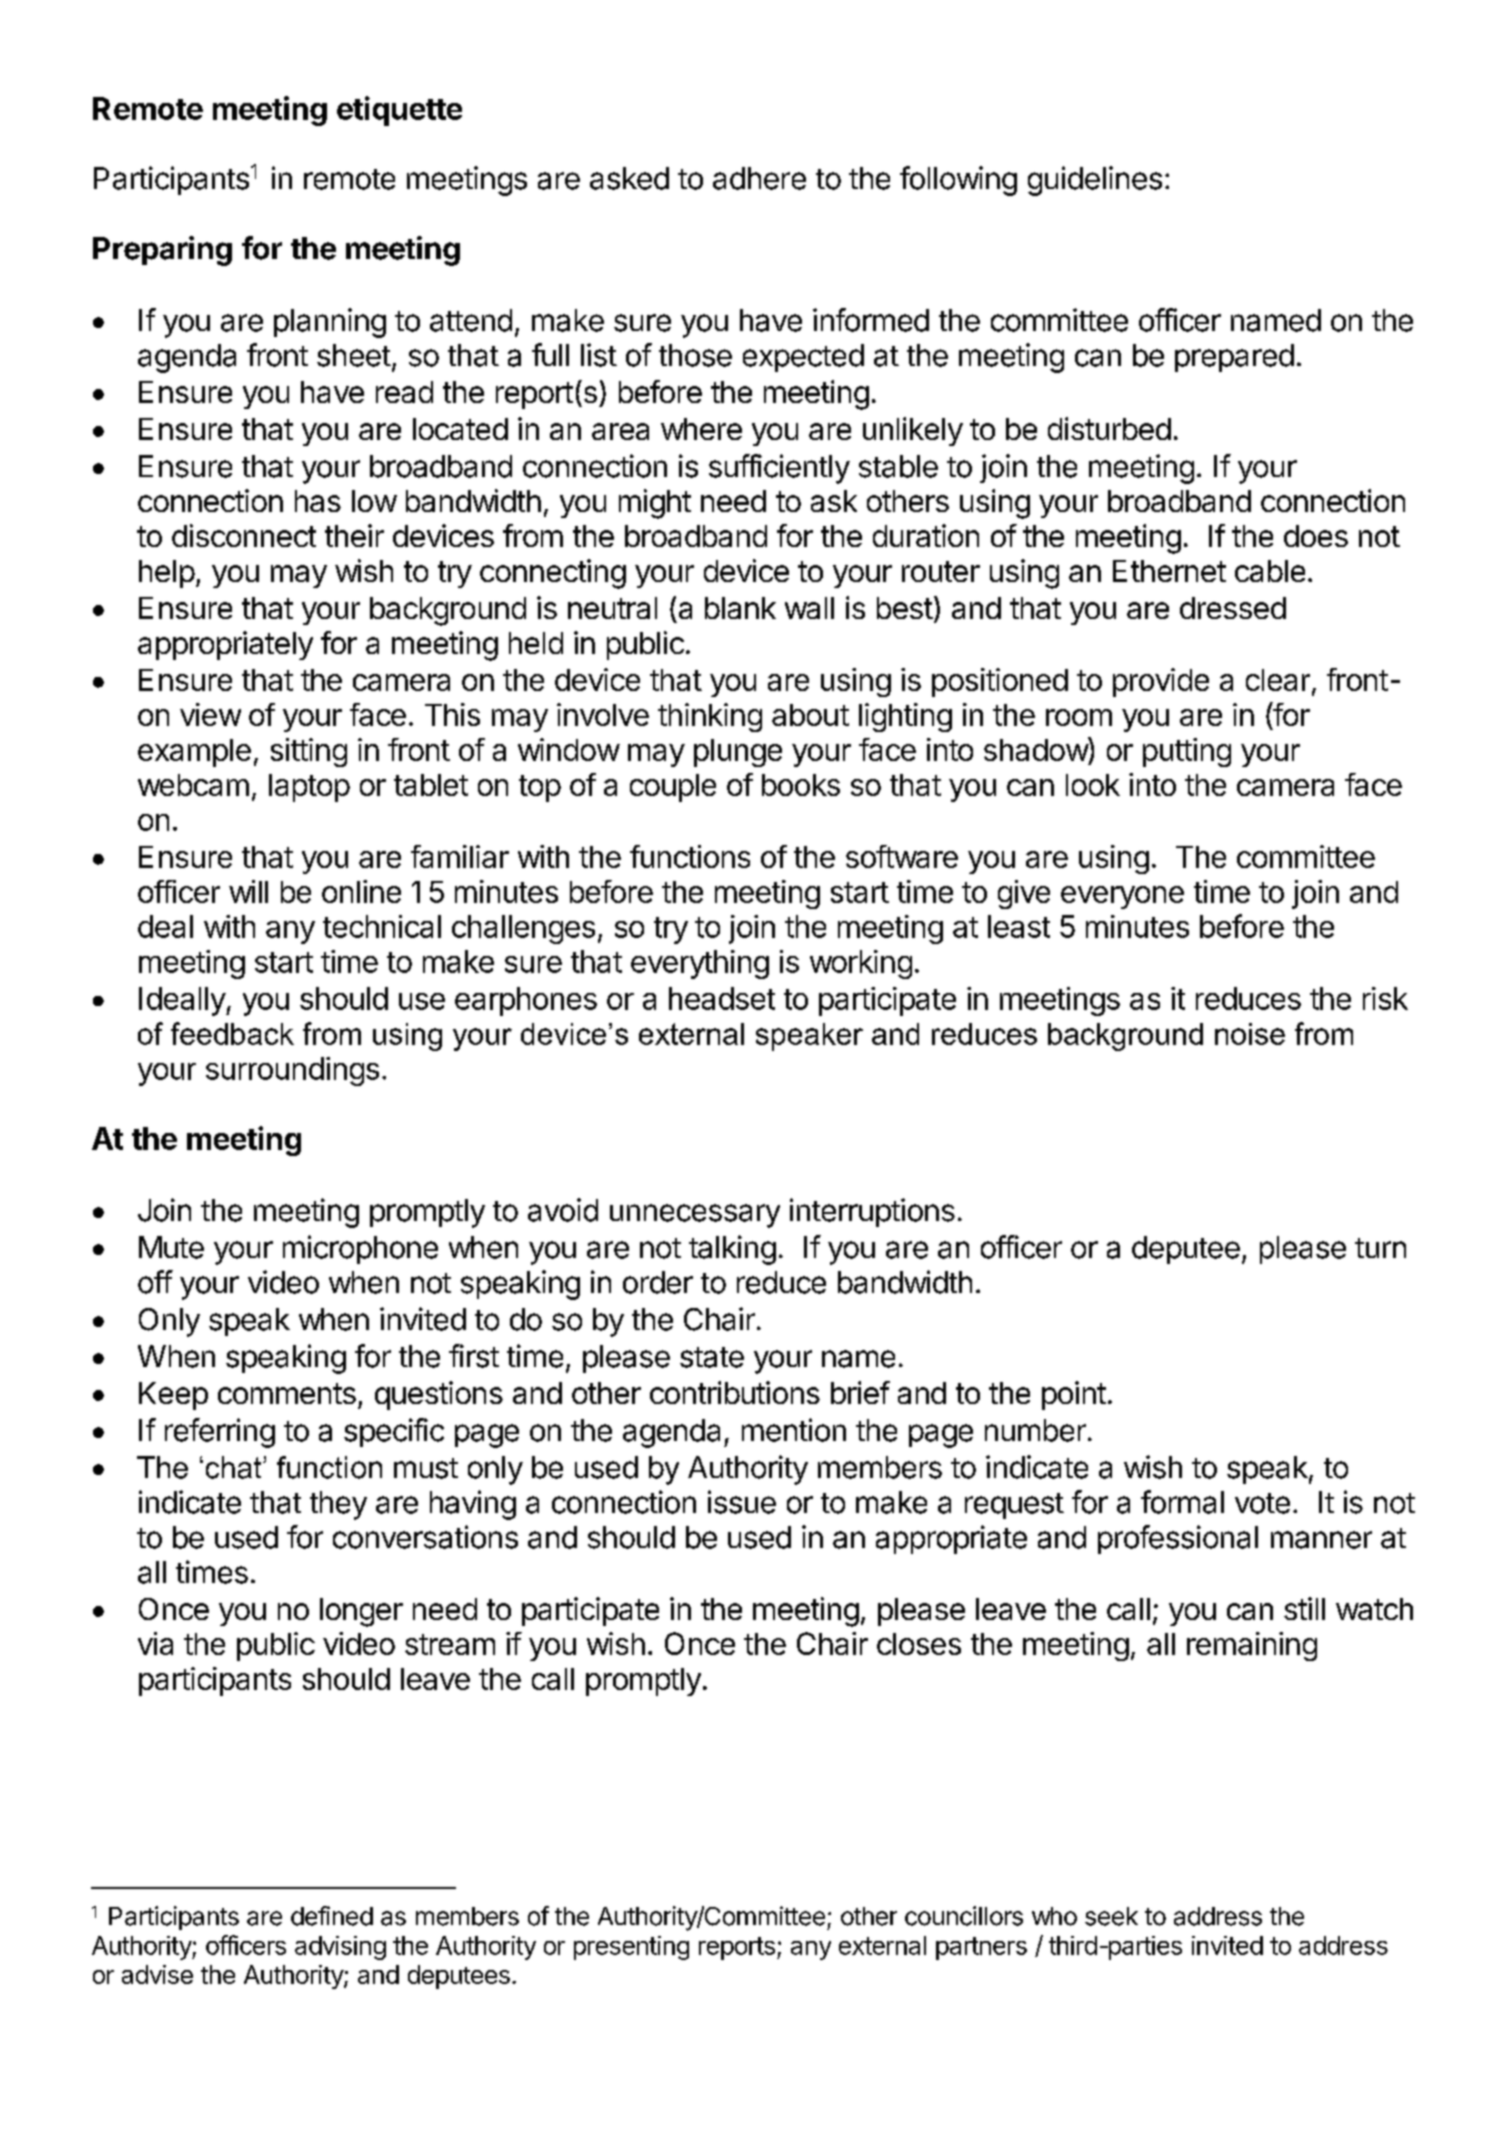  I want to click on state, so click(712, 1357).
